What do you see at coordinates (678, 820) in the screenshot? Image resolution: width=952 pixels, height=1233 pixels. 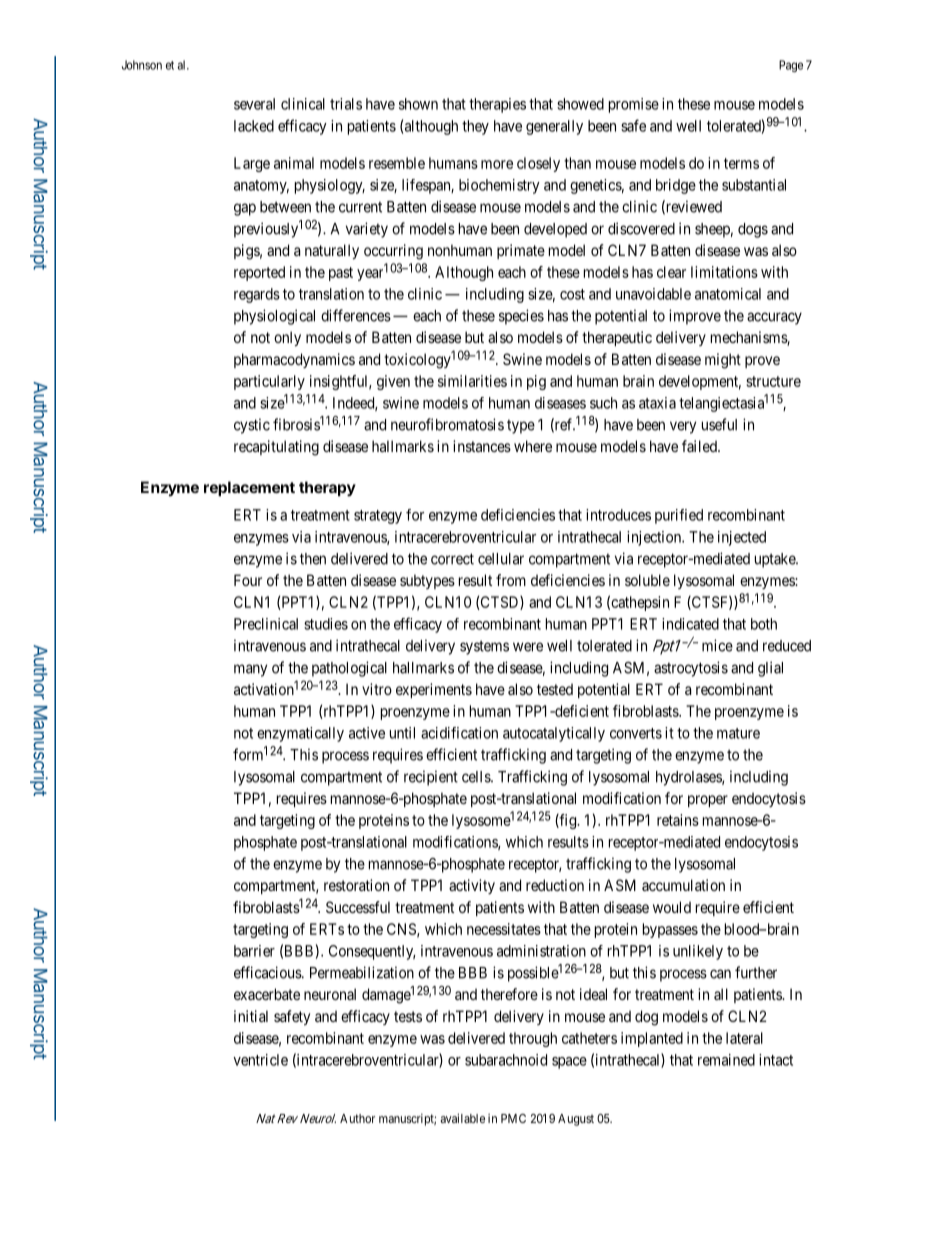 I see `retains` at bounding box center [678, 820].
